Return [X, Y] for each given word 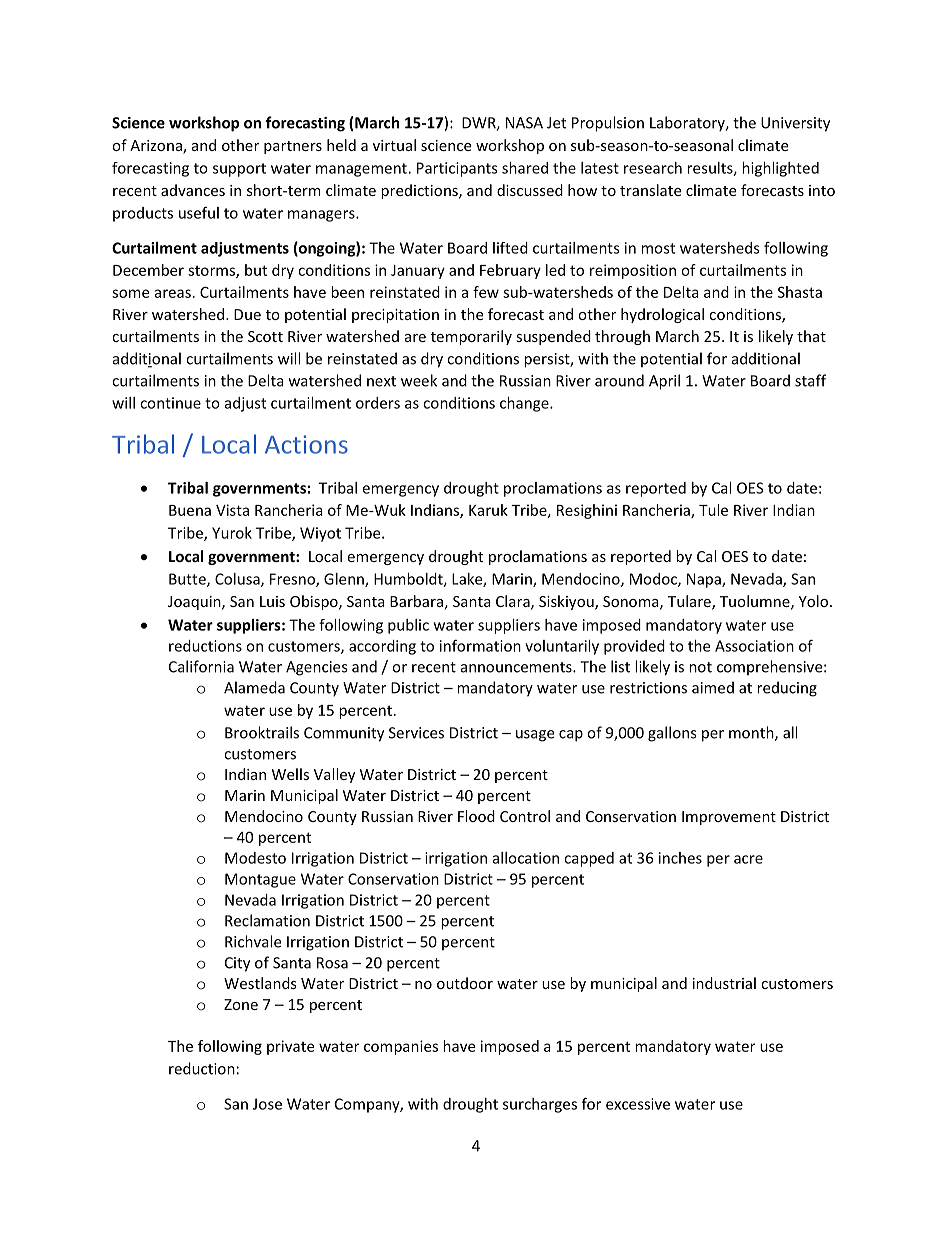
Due [247, 314]
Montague [260, 880]
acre [748, 859]
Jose [267, 1104]
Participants [457, 169]
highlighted [780, 169]
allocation [526, 858]
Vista [232, 510]
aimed [713, 687]
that [811, 336]
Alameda [254, 687]
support [239, 170]
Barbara [416, 601]
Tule [713, 510]
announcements [517, 667]
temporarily [471, 337]
